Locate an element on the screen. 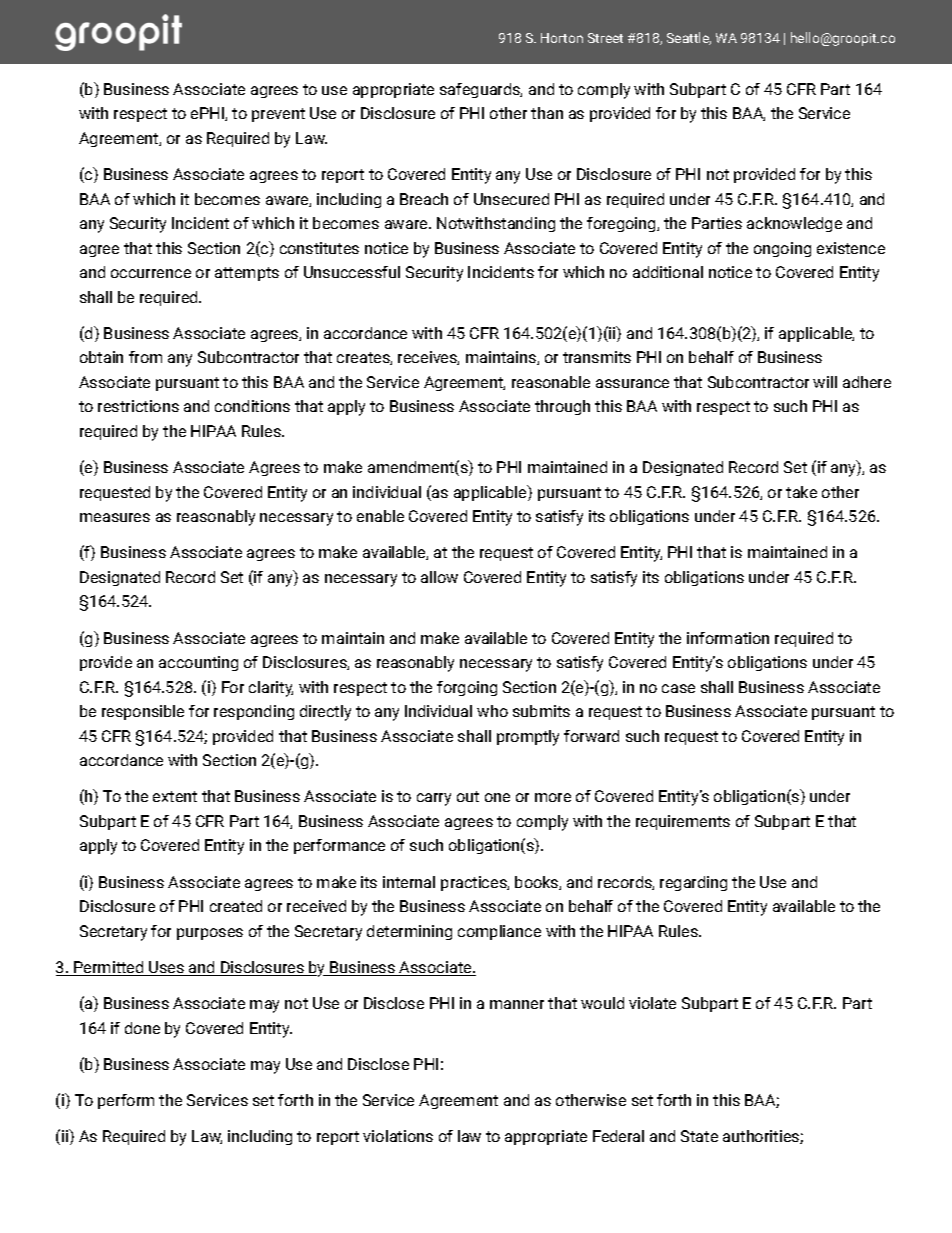  Seattle is located at coordinates (689, 38).
